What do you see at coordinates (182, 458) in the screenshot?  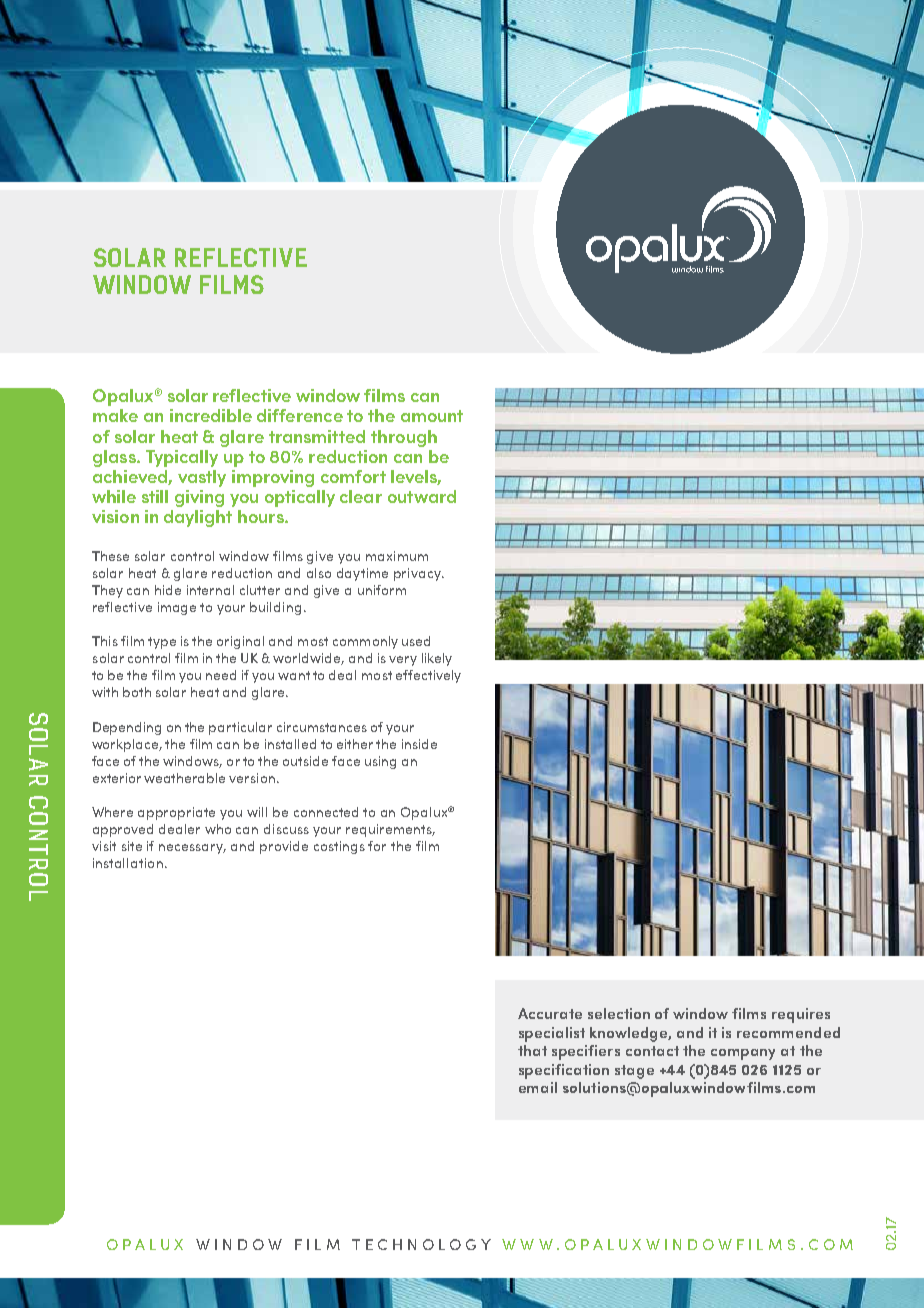 I see `Typically` at bounding box center [182, 458].
